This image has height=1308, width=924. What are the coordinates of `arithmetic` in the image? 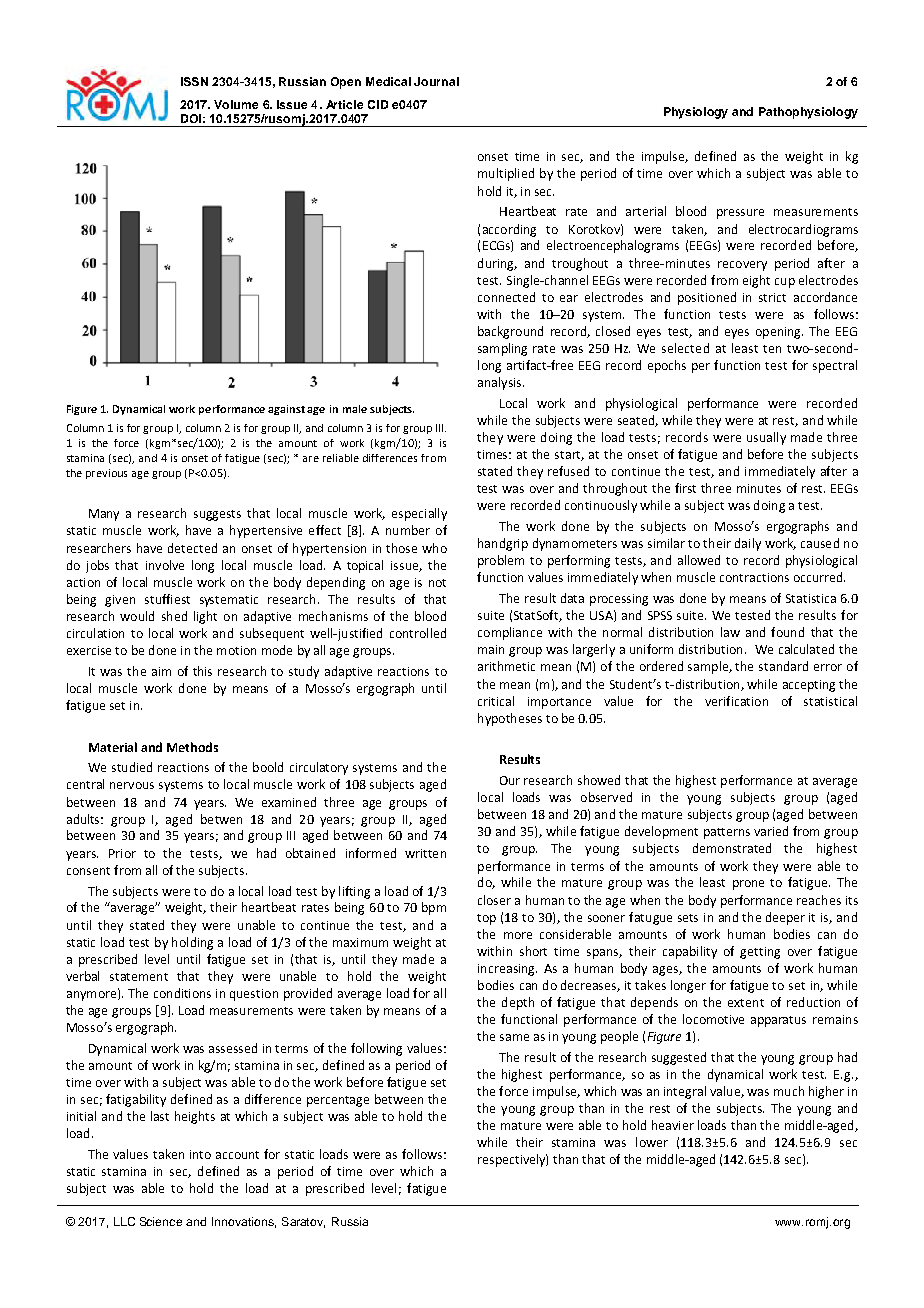 It's located at (506, 666).
